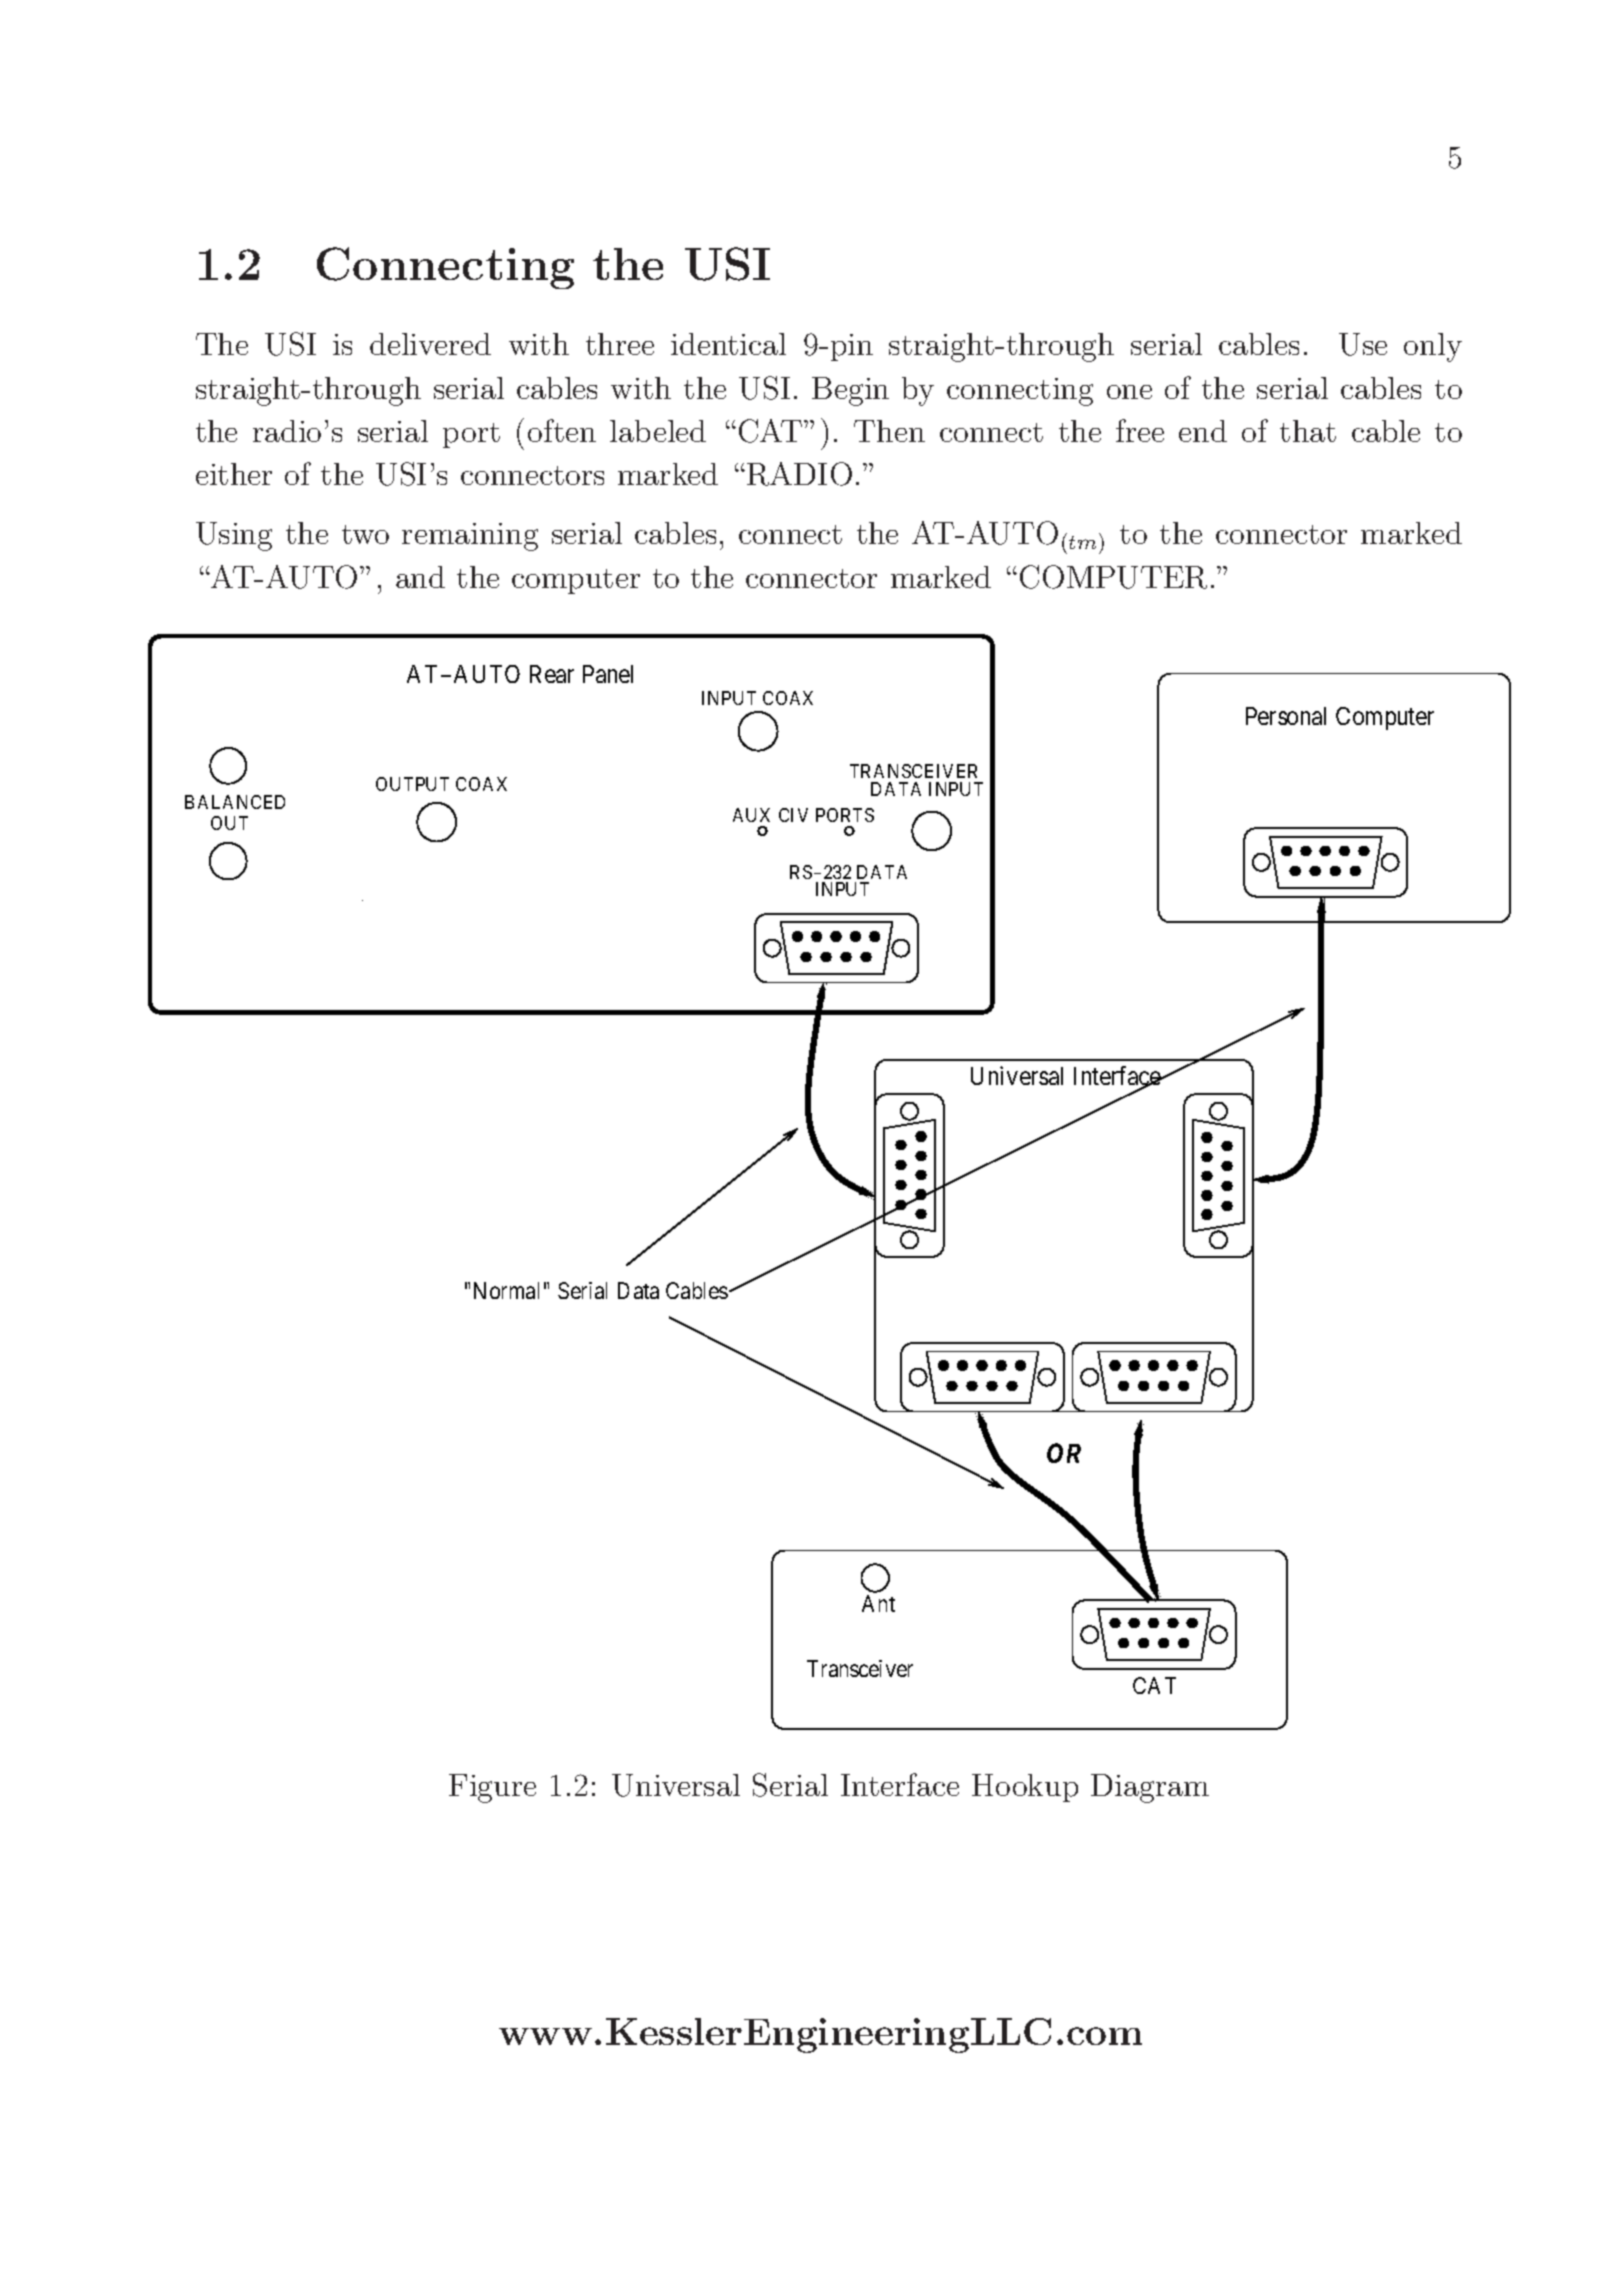  What do you see at coordinates (793, 815) in the page?
I see `CIV` at bounding box center [793, 815].
